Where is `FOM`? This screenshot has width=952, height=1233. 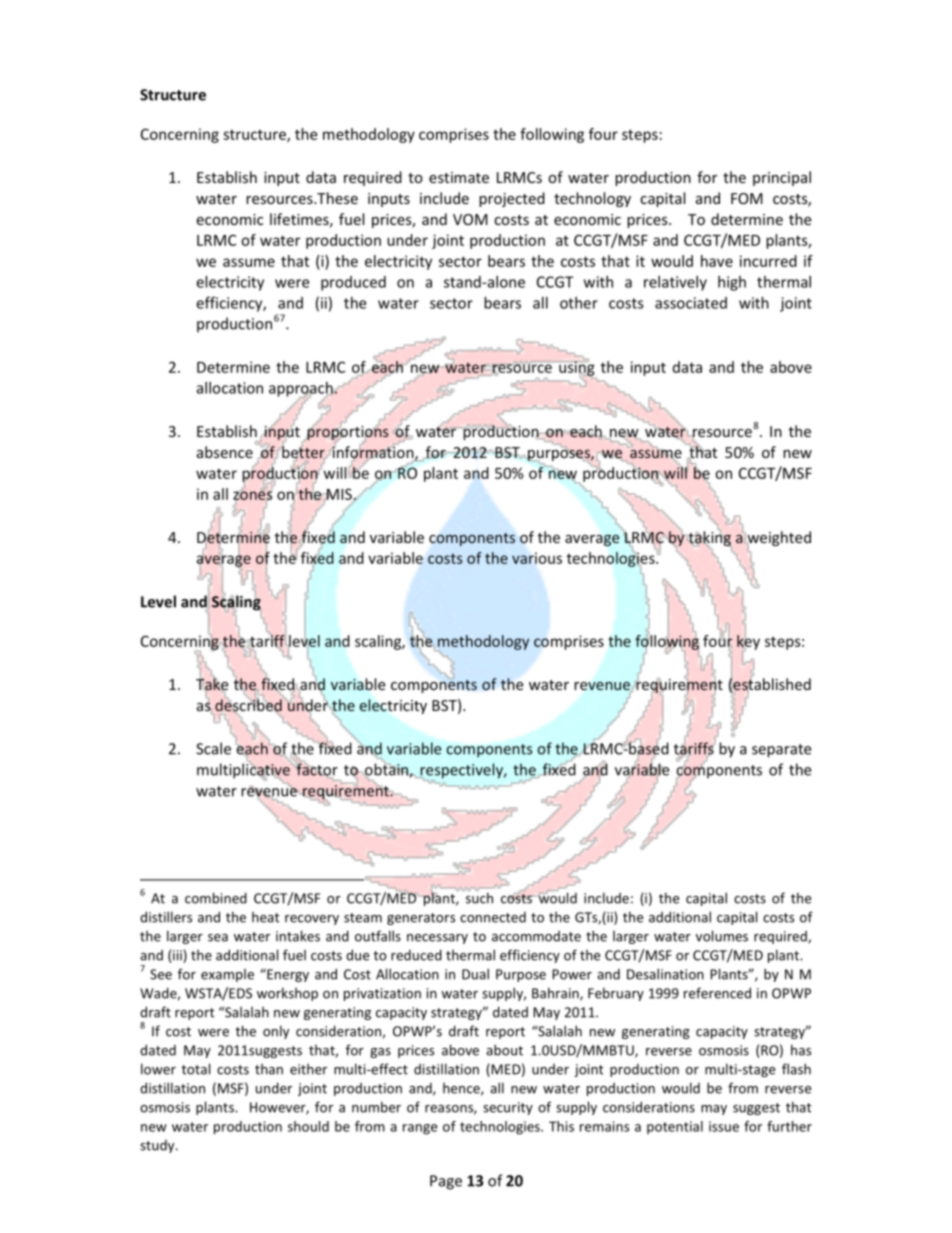 FOM is located at coordinates (747, 198).
